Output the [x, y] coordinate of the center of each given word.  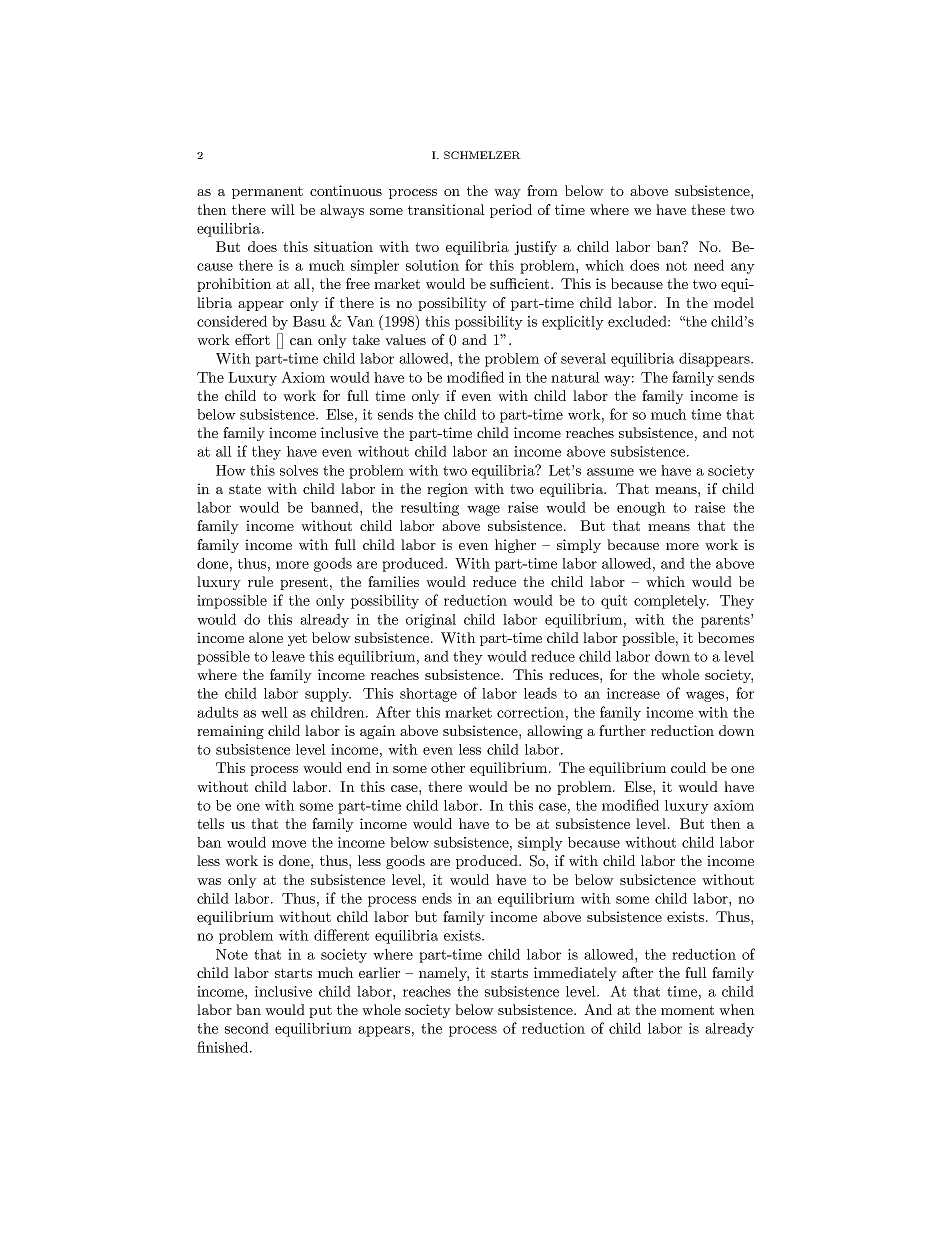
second [247, 1028]
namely [444, 974]
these [708, 209]
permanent [267, 192]
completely [671, 602]
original [431, 621]
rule [260, 581]
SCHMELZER [482, 155]
